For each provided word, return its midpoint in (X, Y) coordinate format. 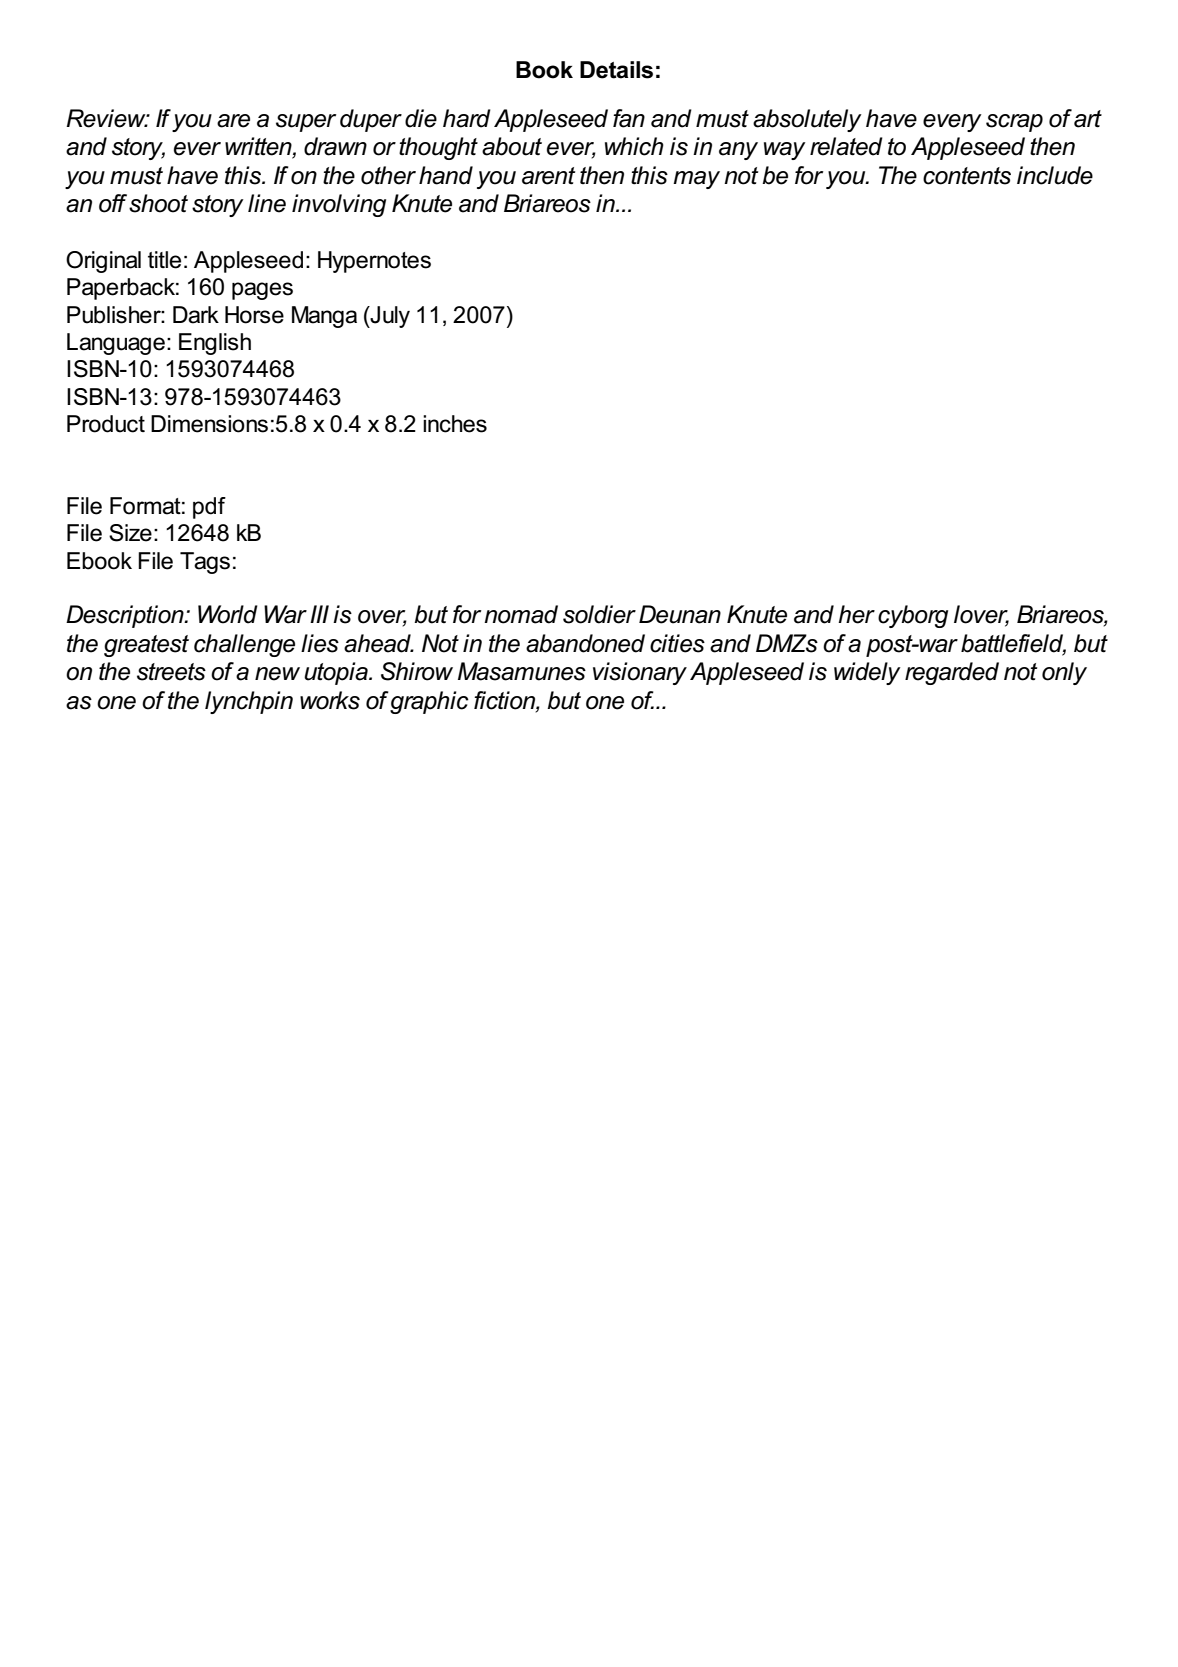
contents (967, 176)
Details (616, 70)
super (306, 123)
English (215, 344)
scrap (1014, 123)
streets (171, 672)
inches (455, 424)
